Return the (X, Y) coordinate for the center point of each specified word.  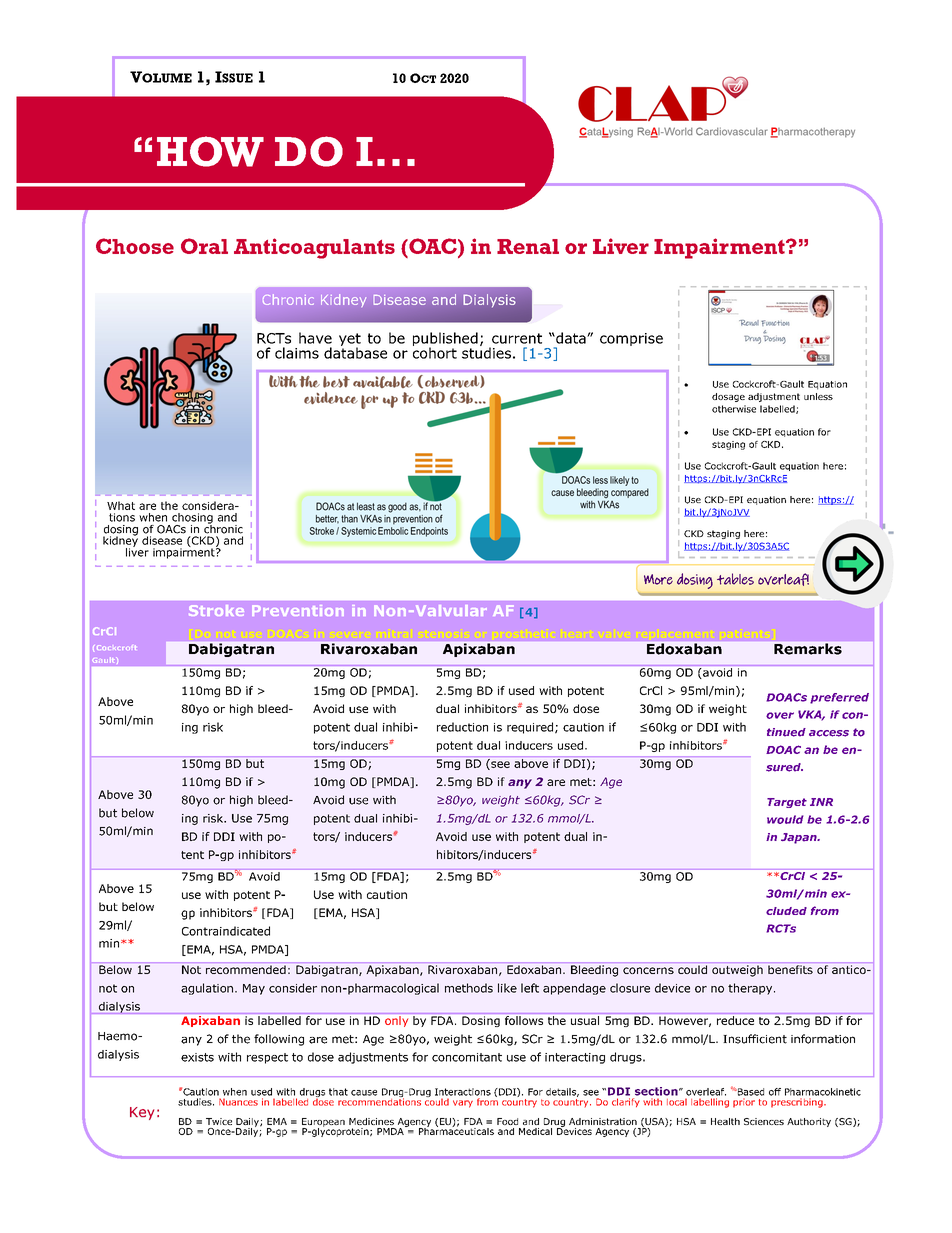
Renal (528, 246)
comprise (631, 339)
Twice (219, 1121)
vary (463, 1104)
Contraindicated (226, 931)
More (658, 579)
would (785, 819)
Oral (204, 246)
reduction (462, 727)
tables (735, 579)
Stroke (216, 610)
